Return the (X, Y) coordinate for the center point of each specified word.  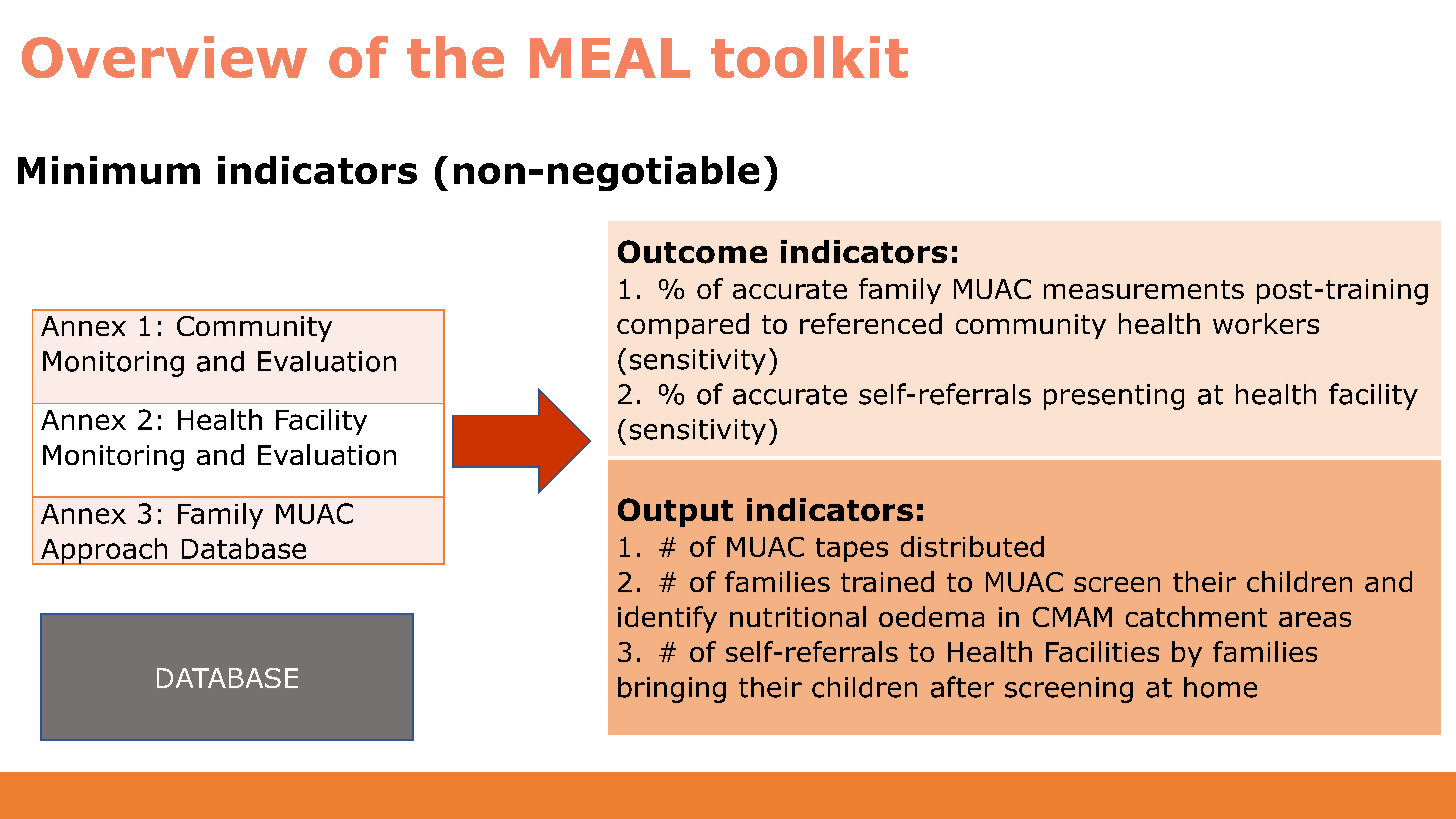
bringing (672, 690)
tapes (852, 550)
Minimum (109, 170)
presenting (1114, 397)
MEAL (610, 58)
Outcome (692, 252)
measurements (1144, 289)
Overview (164, 57)
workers (1266, 323)
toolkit (809, 57)
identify (667, 619)
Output (675, 512)
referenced (871, 323)
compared (683, 326)
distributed (972, 546)
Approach (104, 551)
